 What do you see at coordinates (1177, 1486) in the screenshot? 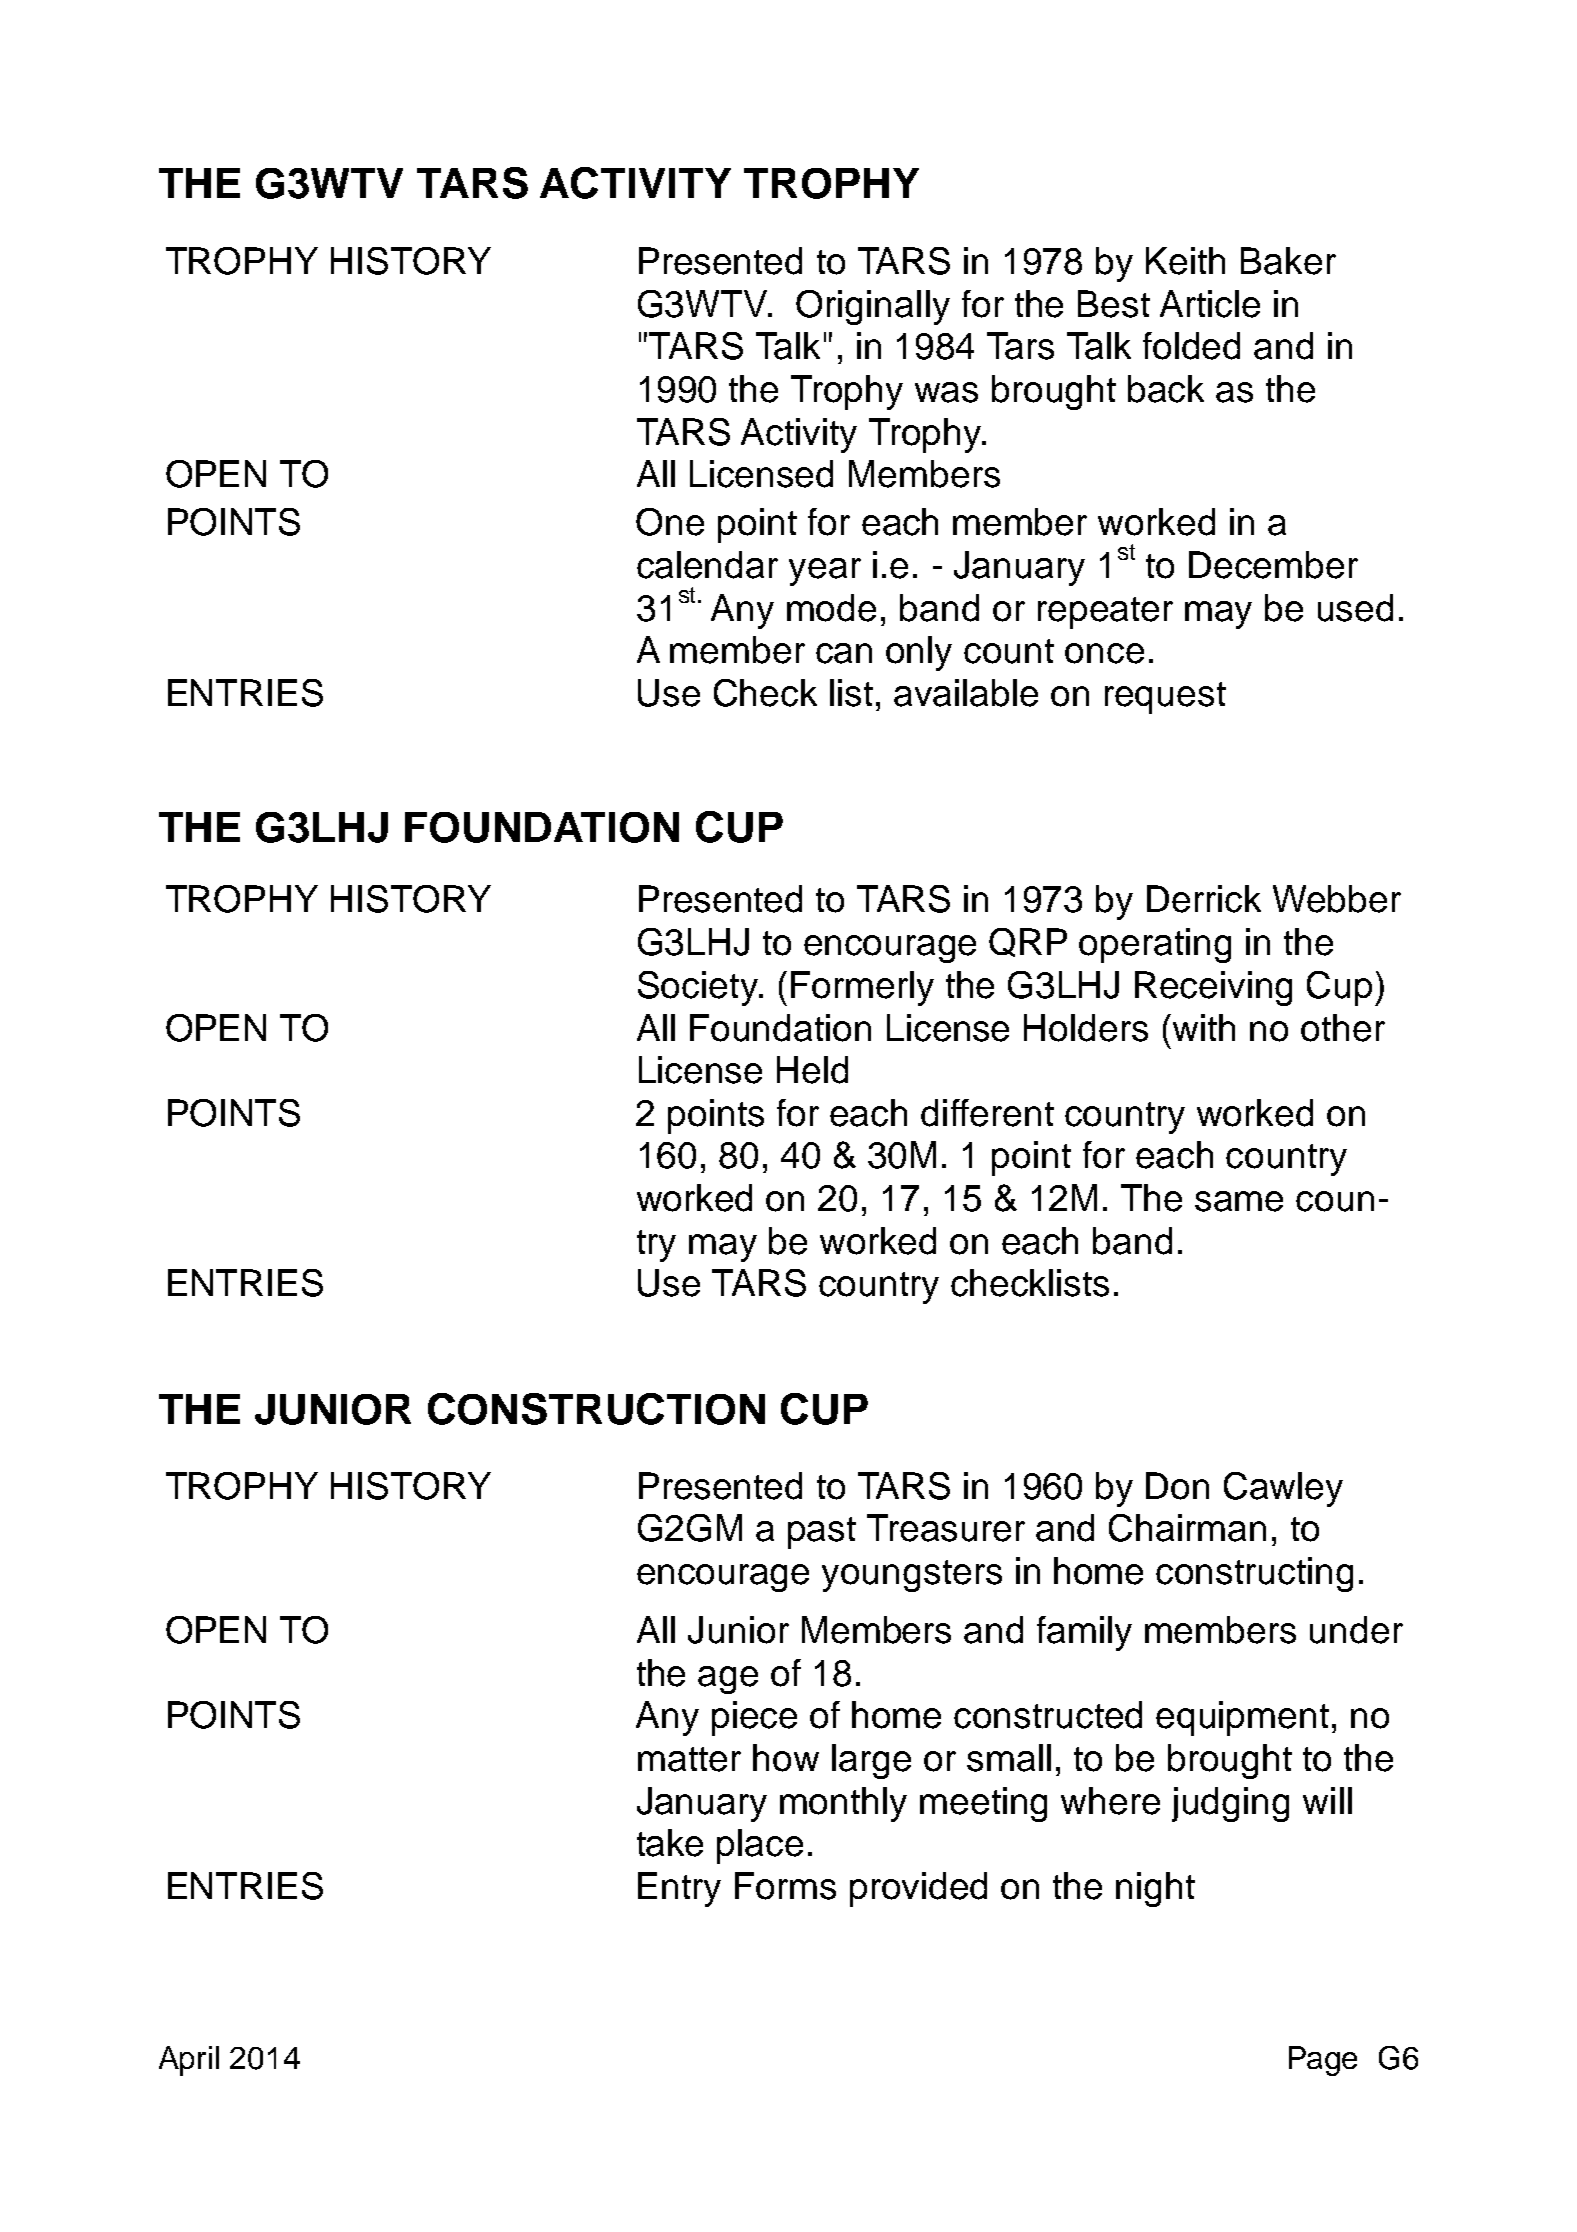
I see `Don` at bounding box center [1177, 1486].
